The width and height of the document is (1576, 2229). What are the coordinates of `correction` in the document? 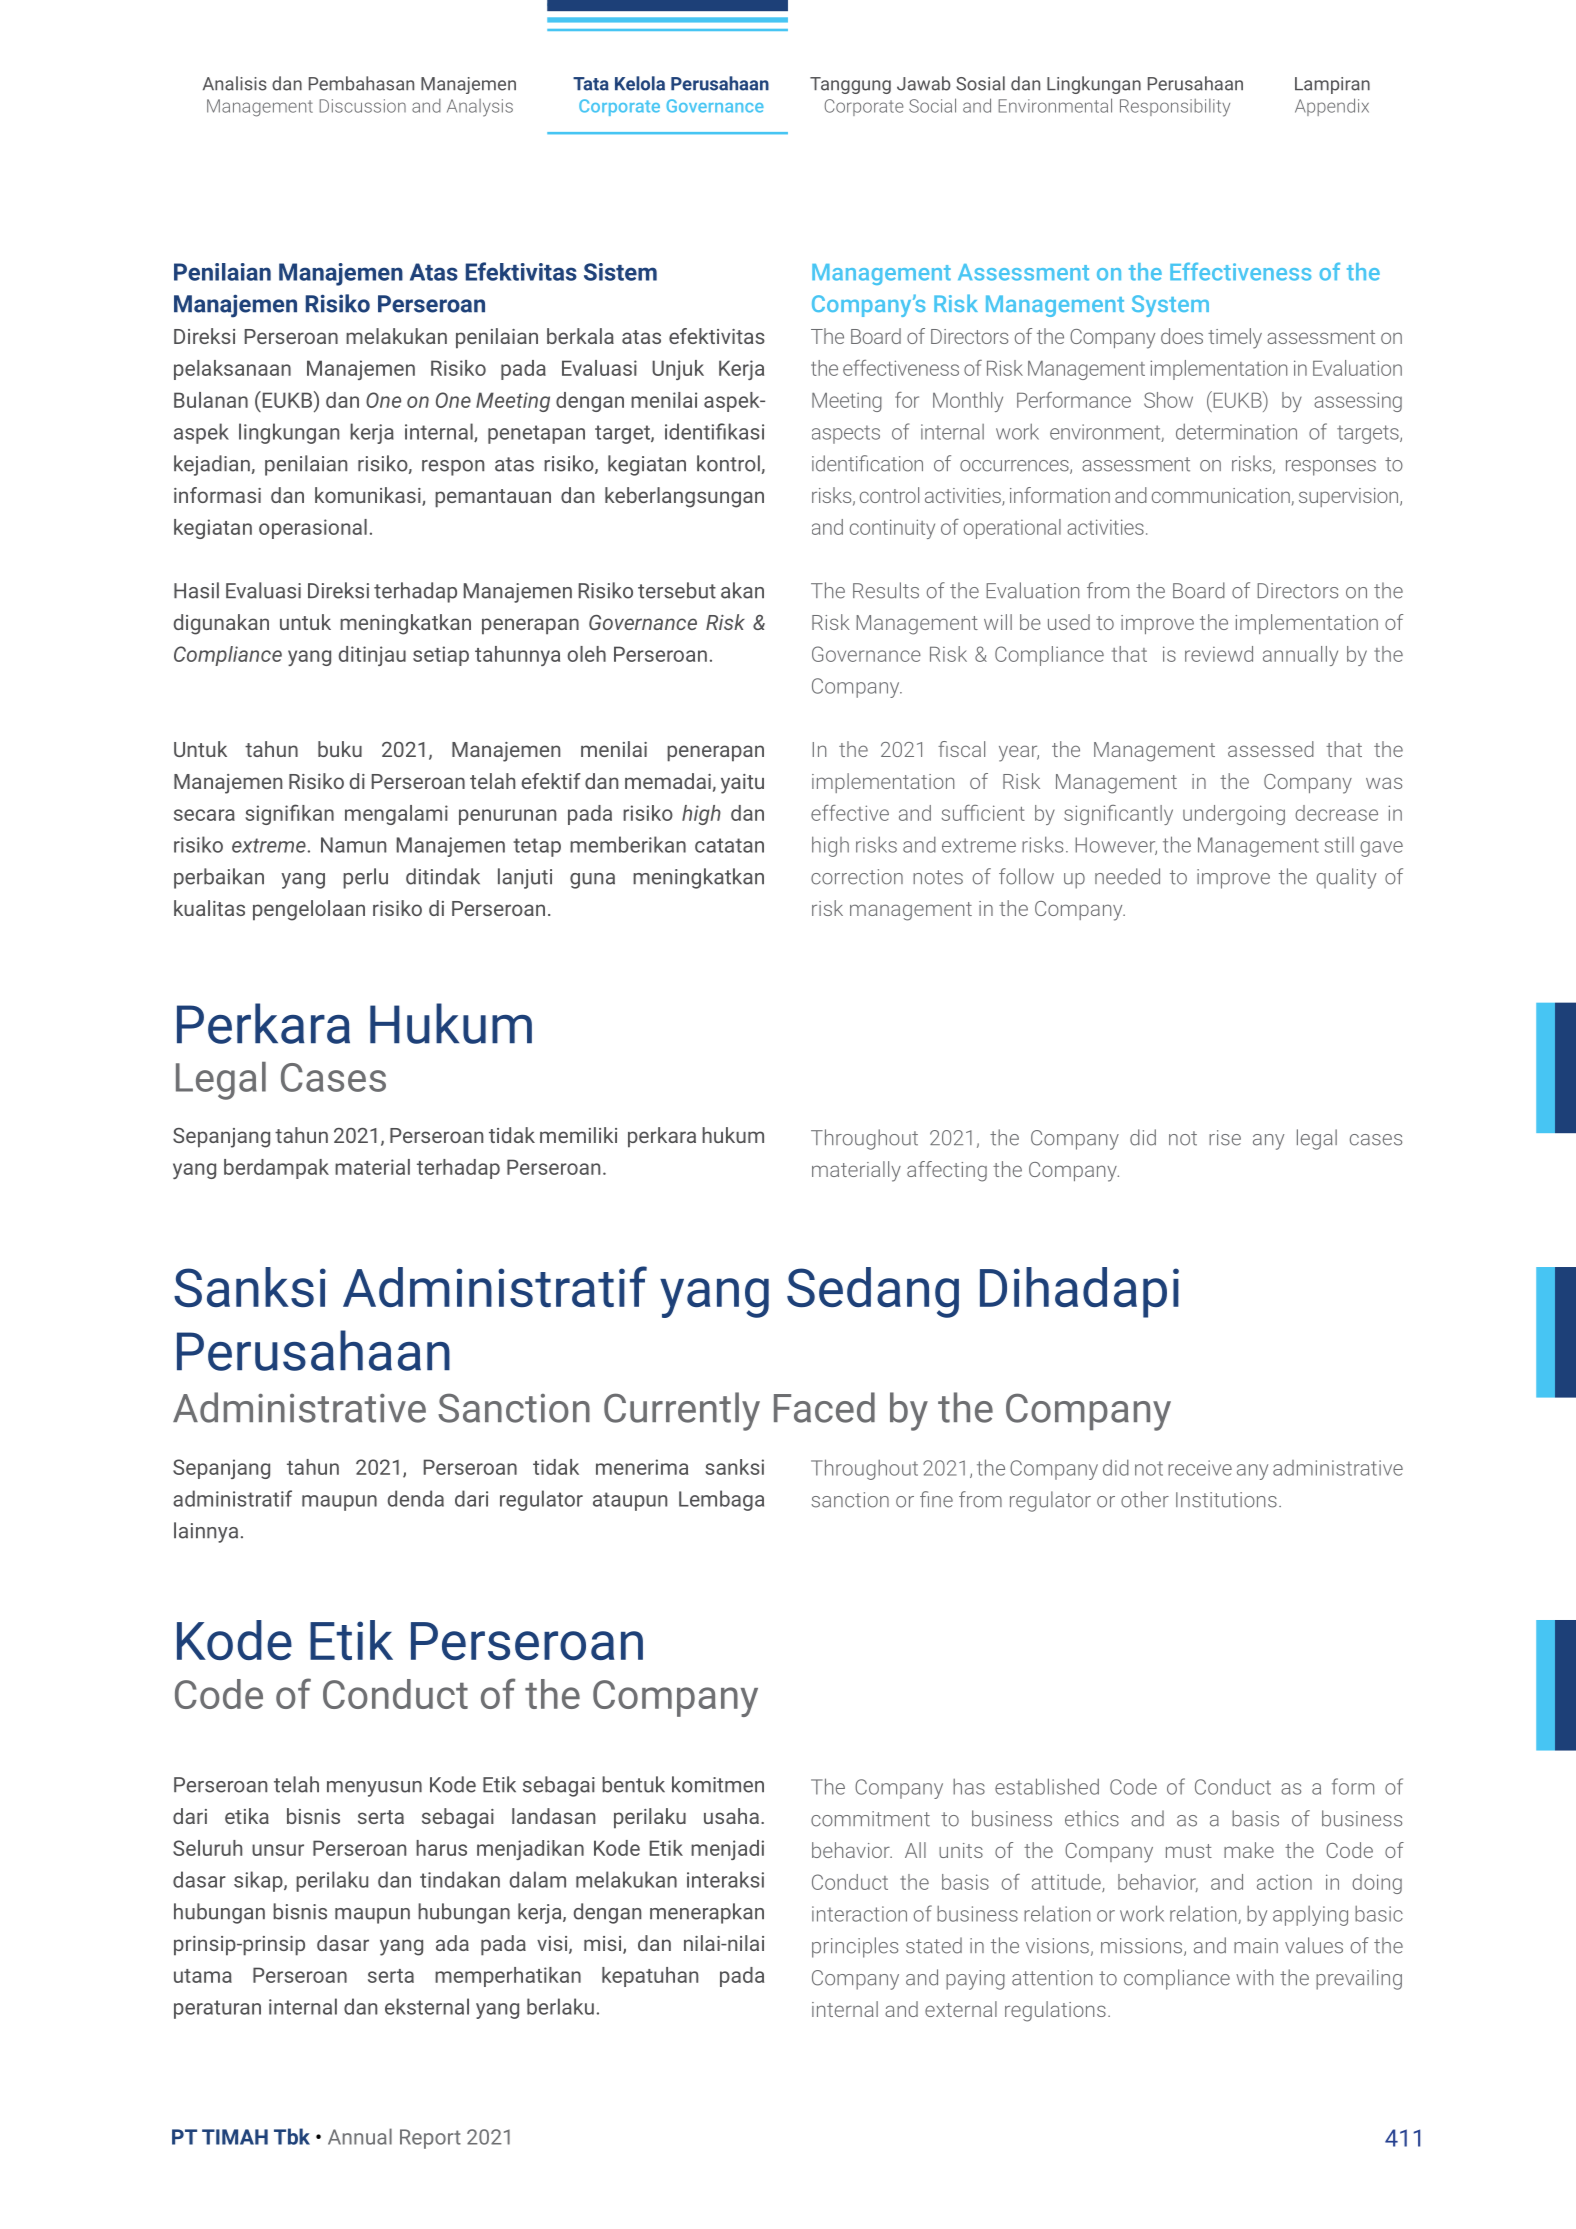 It's located at (857, 877).
